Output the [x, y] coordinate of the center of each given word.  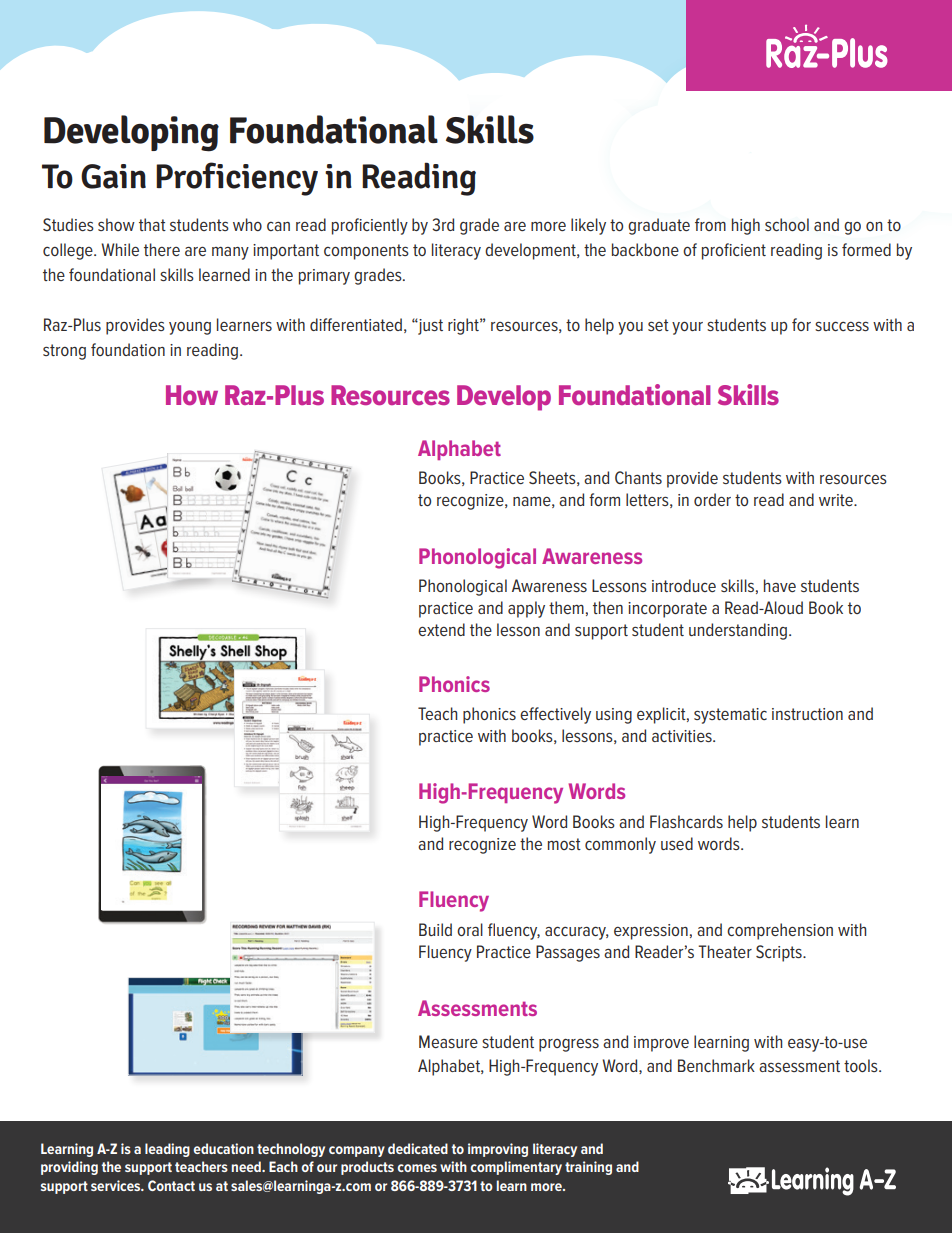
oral [470, 929]
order [712, 499]
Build [435, 929]
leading [167, 1150]
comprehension [780, 931]
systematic [730, 716]
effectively [555, 715]
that [152, 224]
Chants [638, 477]
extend [441, 629]
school [787, 224]
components [366, 252]
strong [64, 352]
